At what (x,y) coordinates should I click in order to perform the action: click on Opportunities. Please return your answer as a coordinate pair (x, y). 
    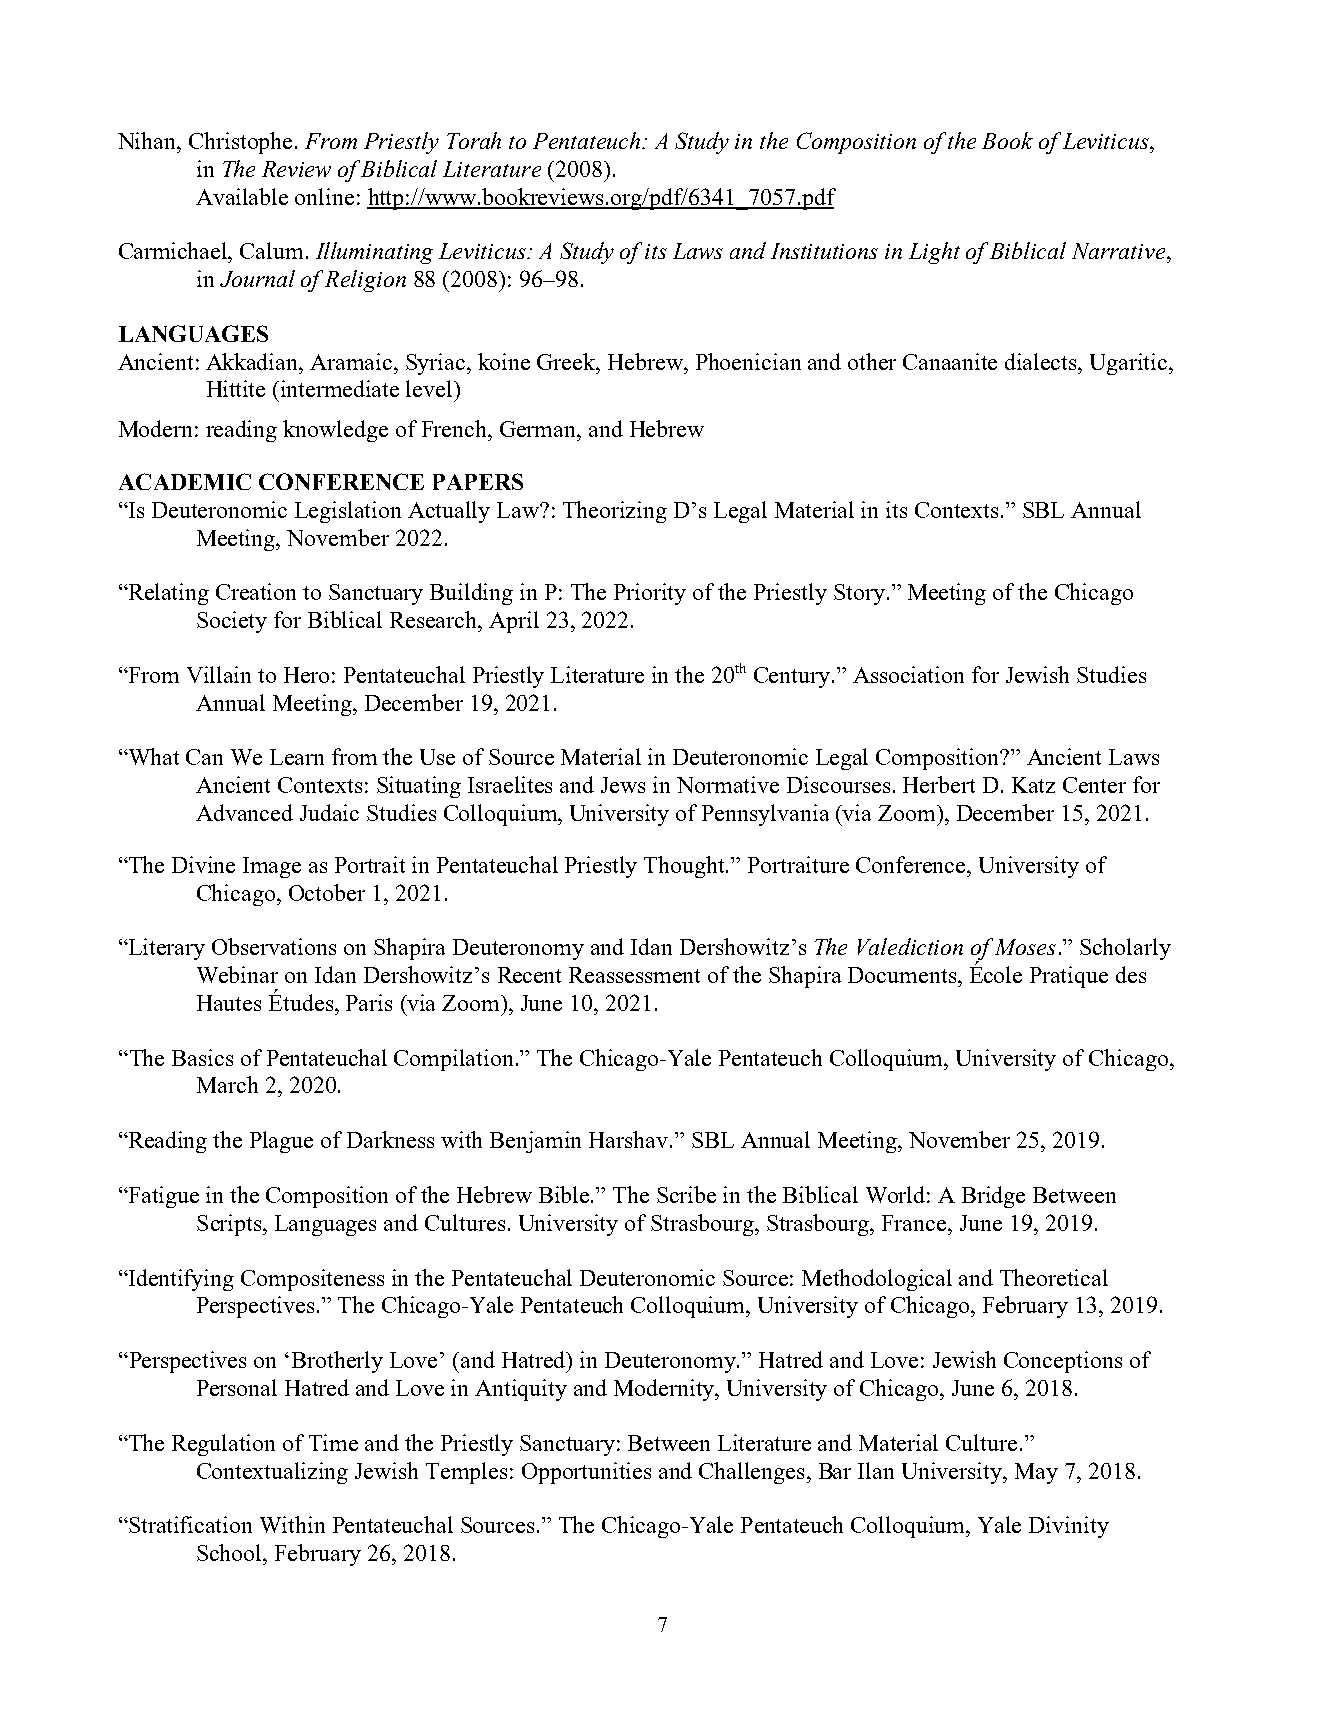
    Looking at the image, I should click on (586, 1473).
